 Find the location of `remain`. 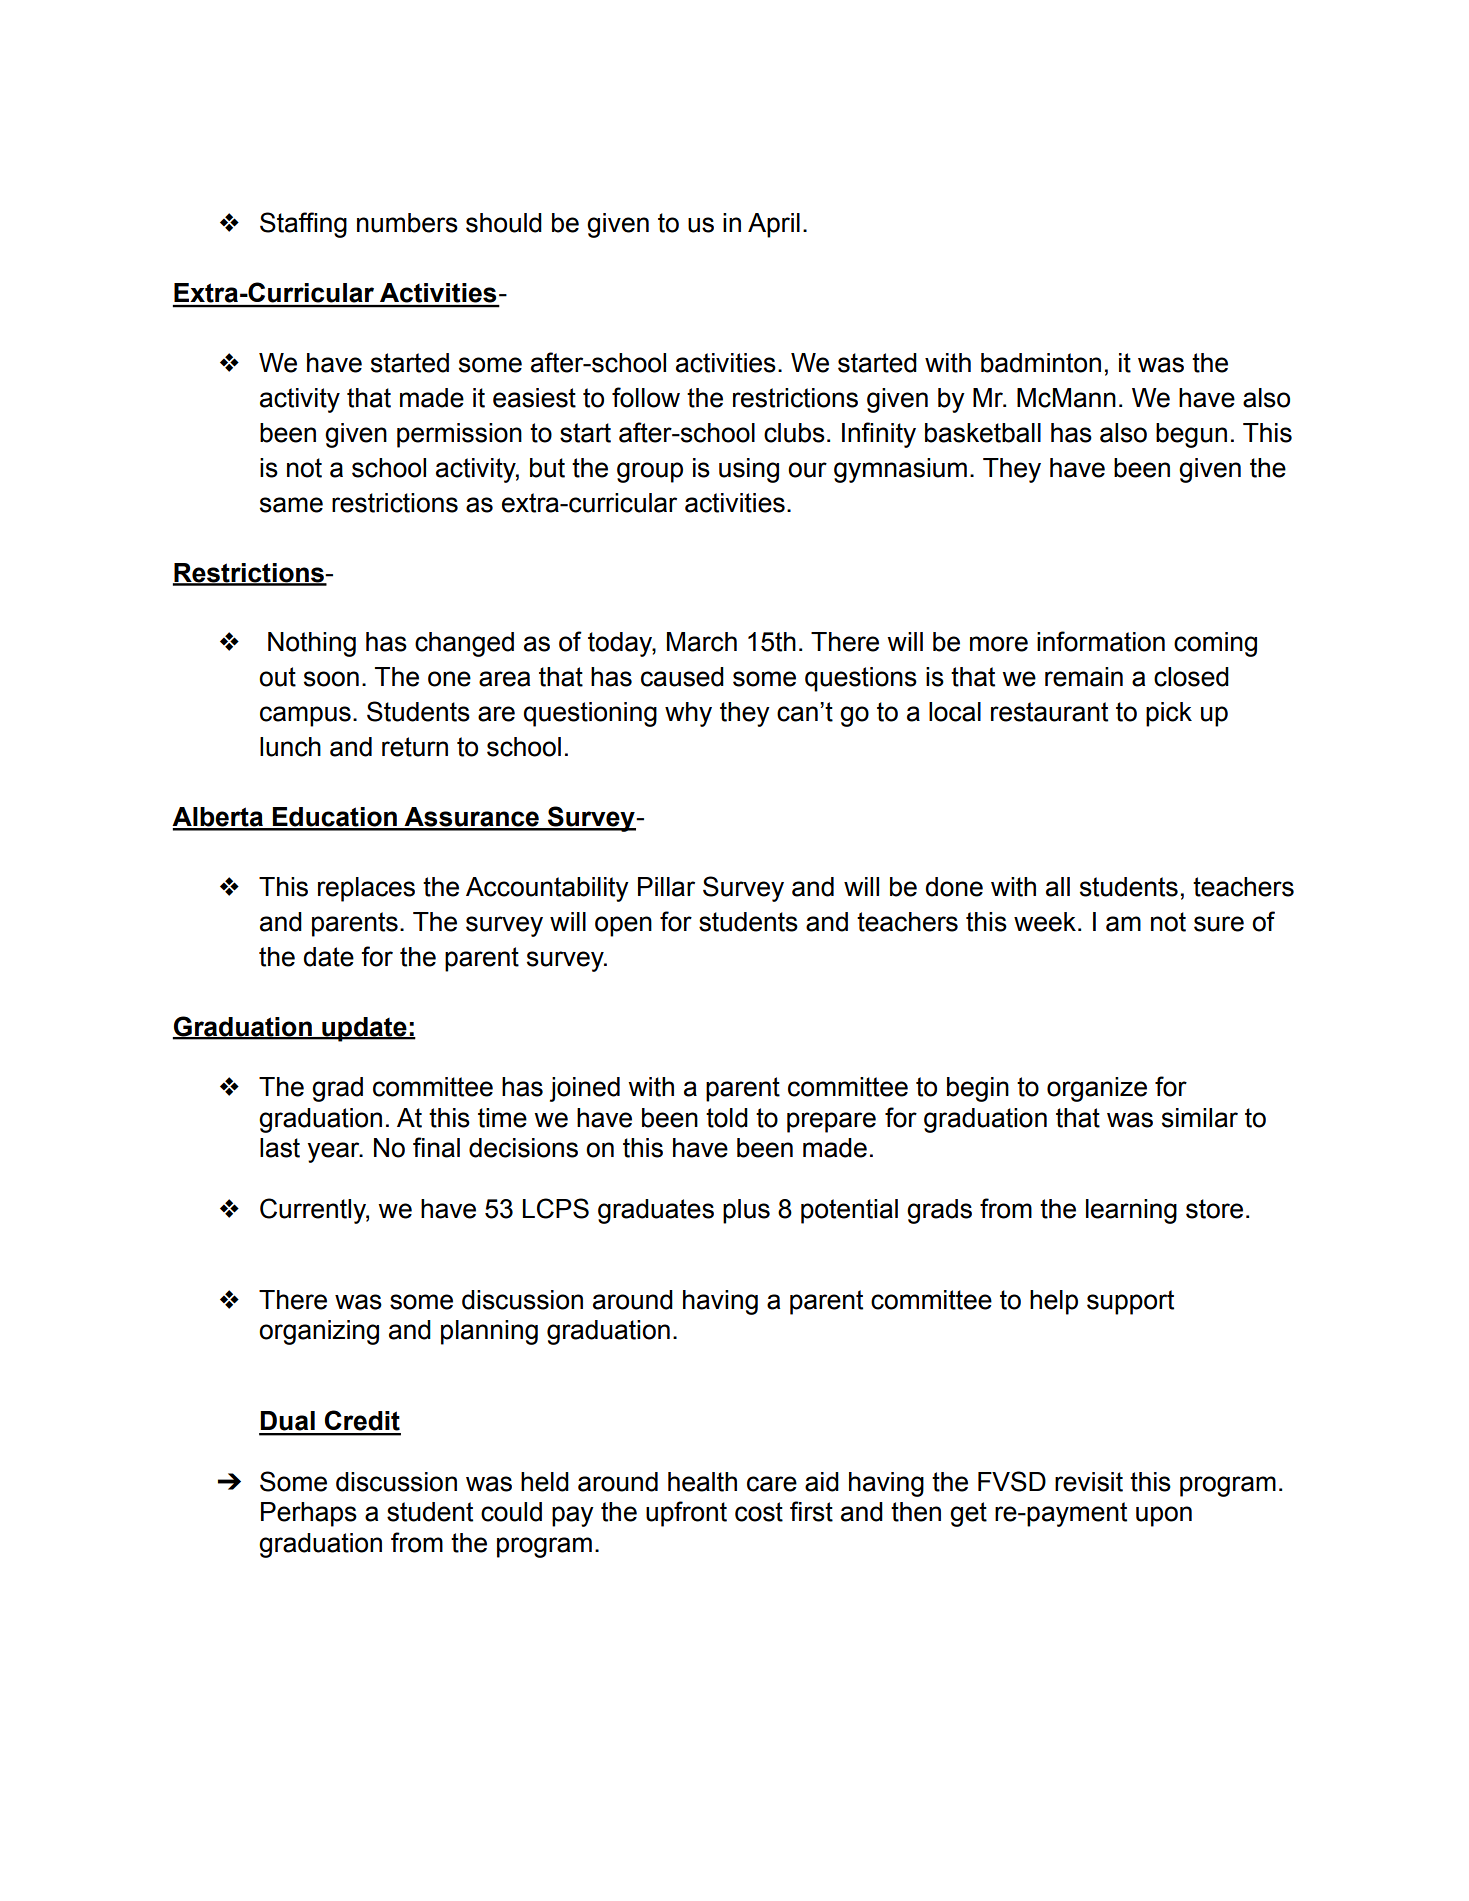

remain is located at coordinates (1084, 677).
